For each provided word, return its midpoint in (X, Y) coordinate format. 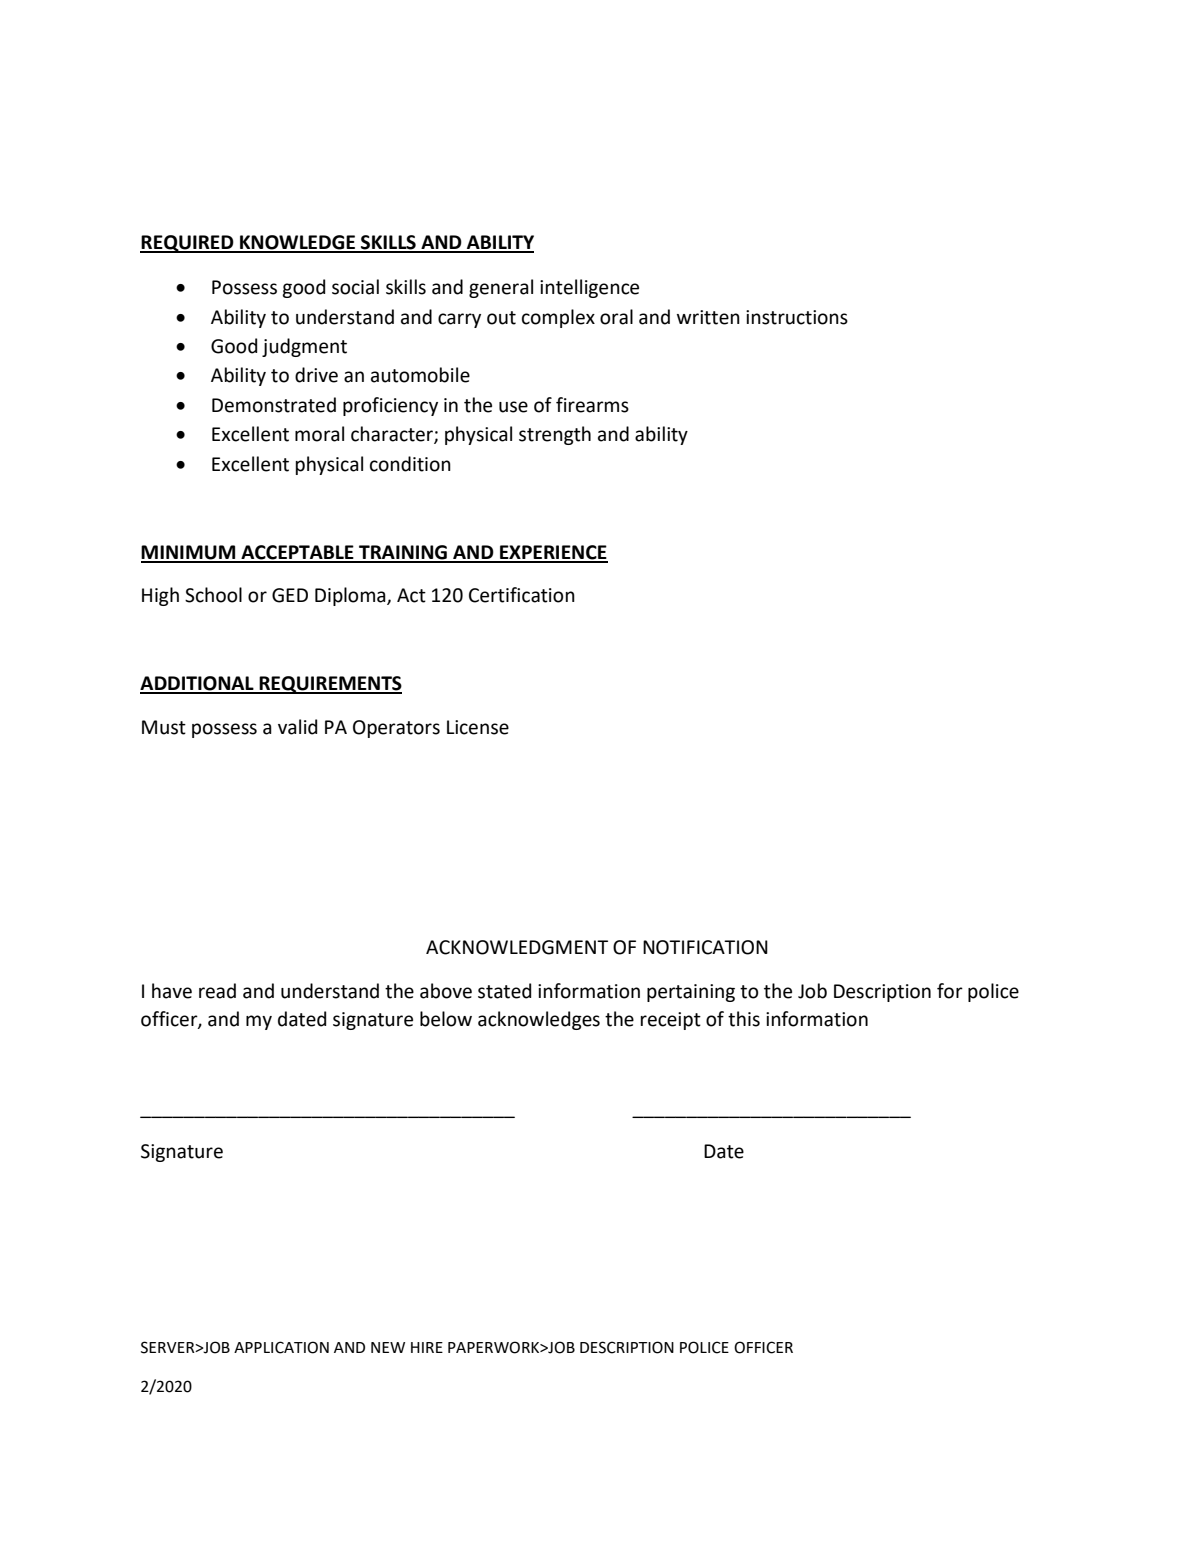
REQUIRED (188, 244)
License (478, 727)
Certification (522, 595)
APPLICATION (281, 1347)
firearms (592, 405)
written (708, 317)
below (446, 1019)
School (213, 595)
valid (297, 727)
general (501, 288)
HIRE (427, 1347)
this (744, 1019)
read (217, 991)
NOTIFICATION (705, 947)
